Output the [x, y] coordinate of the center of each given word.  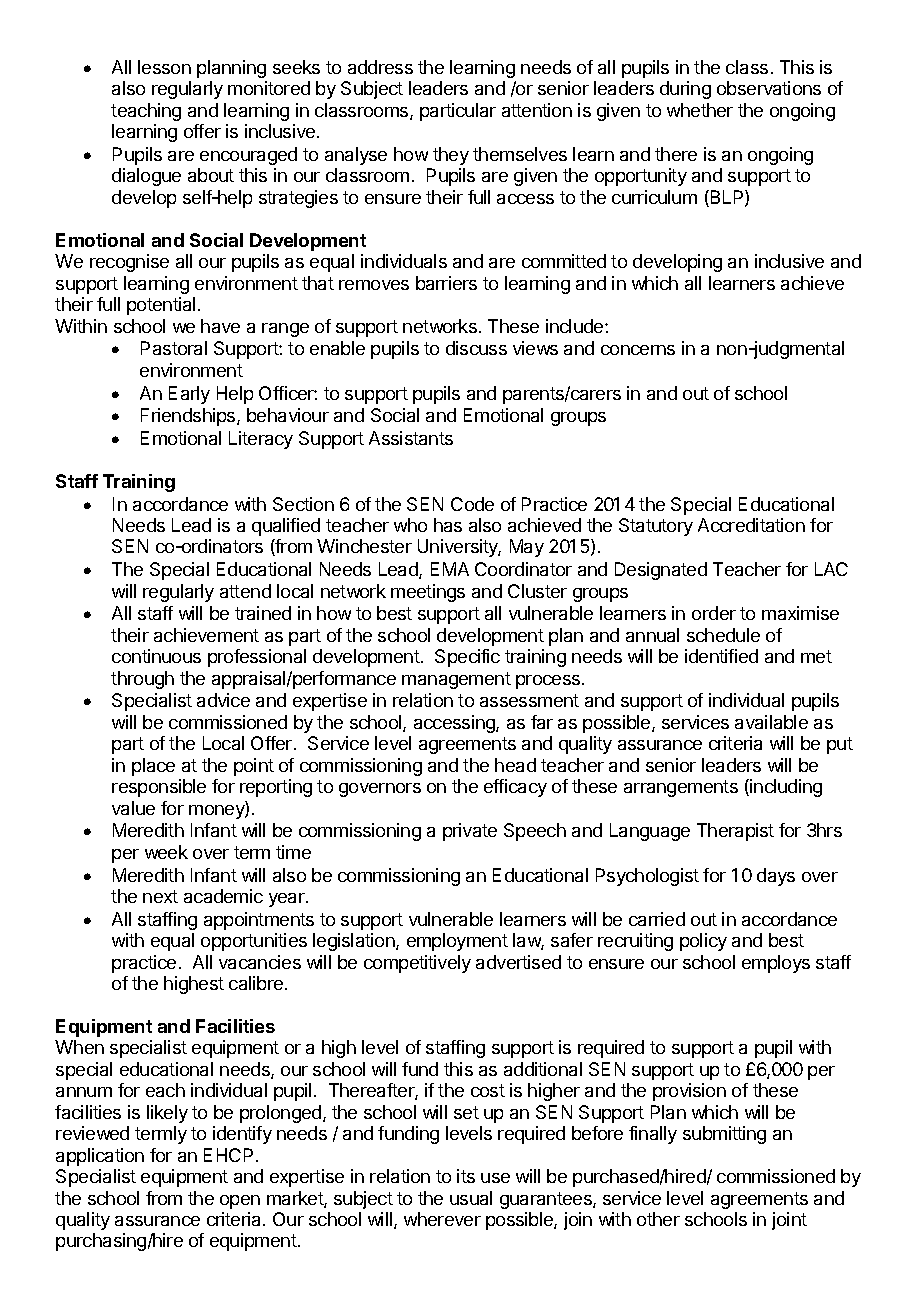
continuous [156, 656]
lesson [164, 67]
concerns [638, 350]
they [451, 156]
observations [769, 88]
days [776, 877]
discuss [476, 348]
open [240, 1202]
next [160, 896]
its [466, 1176]
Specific [467, 658]
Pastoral [174, 348]
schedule [723, 635]
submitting [724, 1135]
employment [457, 942]
